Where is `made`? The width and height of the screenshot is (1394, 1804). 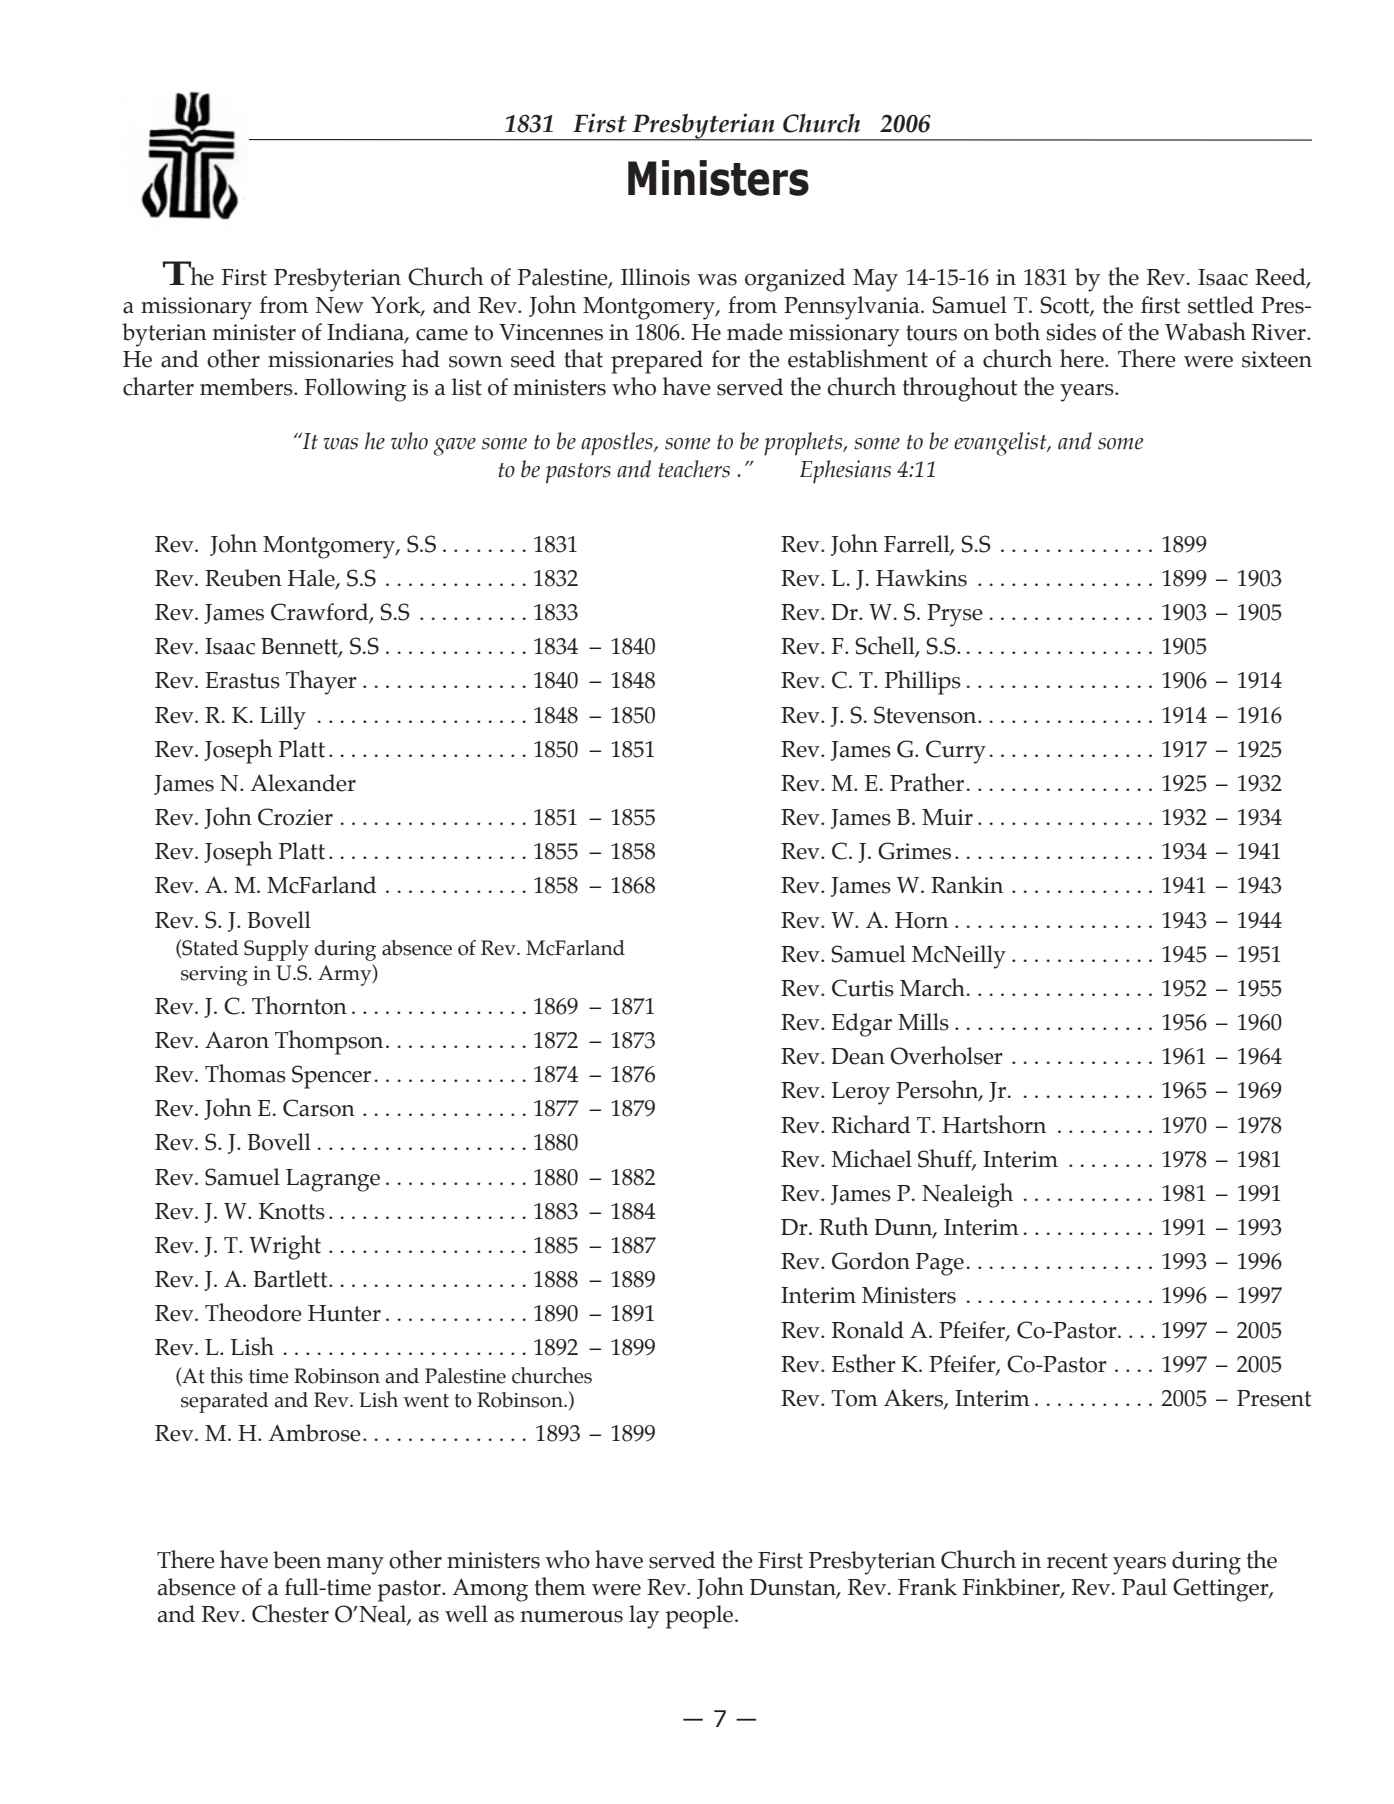
made is located at coordinates (755, 332).
